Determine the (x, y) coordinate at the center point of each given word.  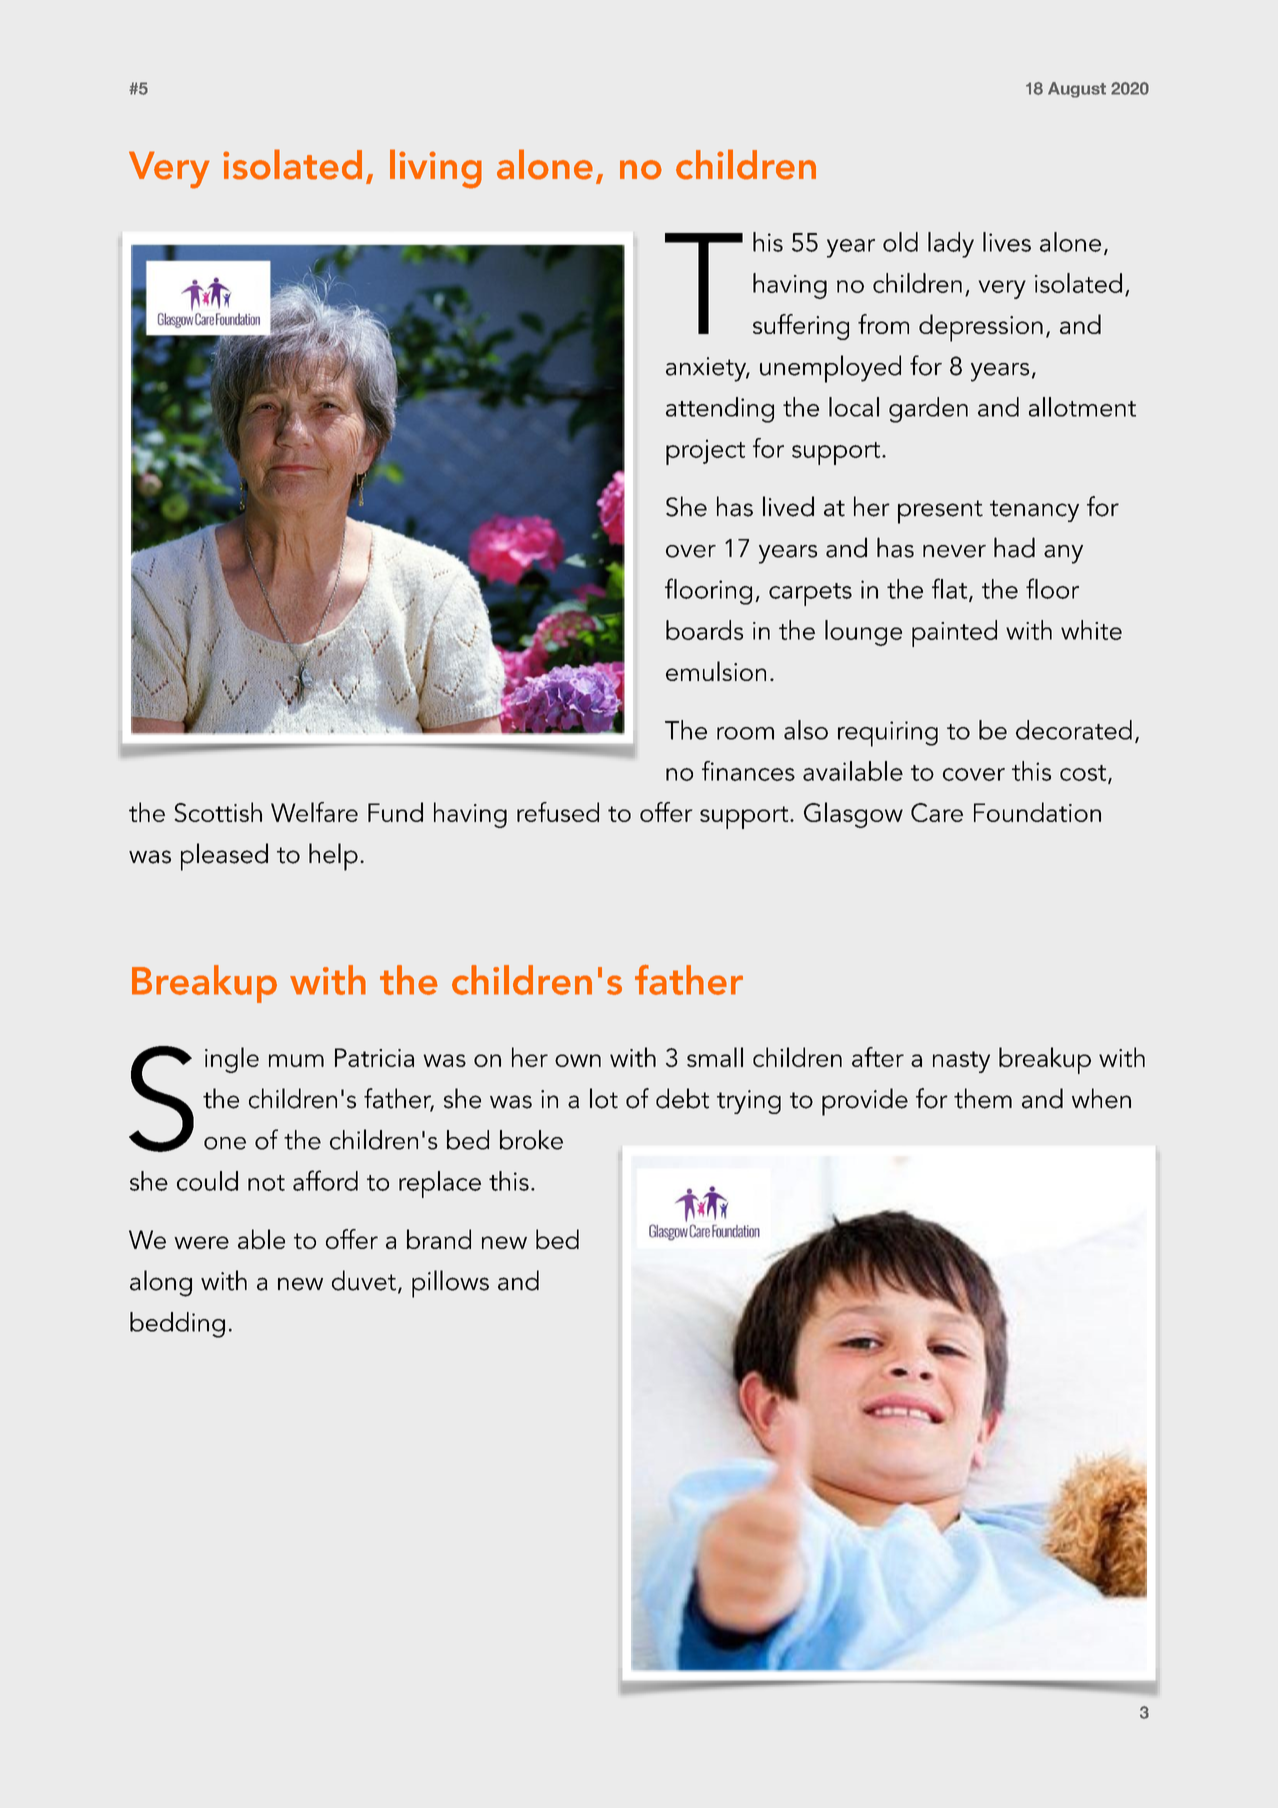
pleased (224, 857)
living (436, 169)
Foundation (1037, 812)
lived (788, 506)
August (1077, 90)
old (900, 242)
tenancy (1034, 511)
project (705, 452)
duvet (364, 1280)
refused (558, 812)
